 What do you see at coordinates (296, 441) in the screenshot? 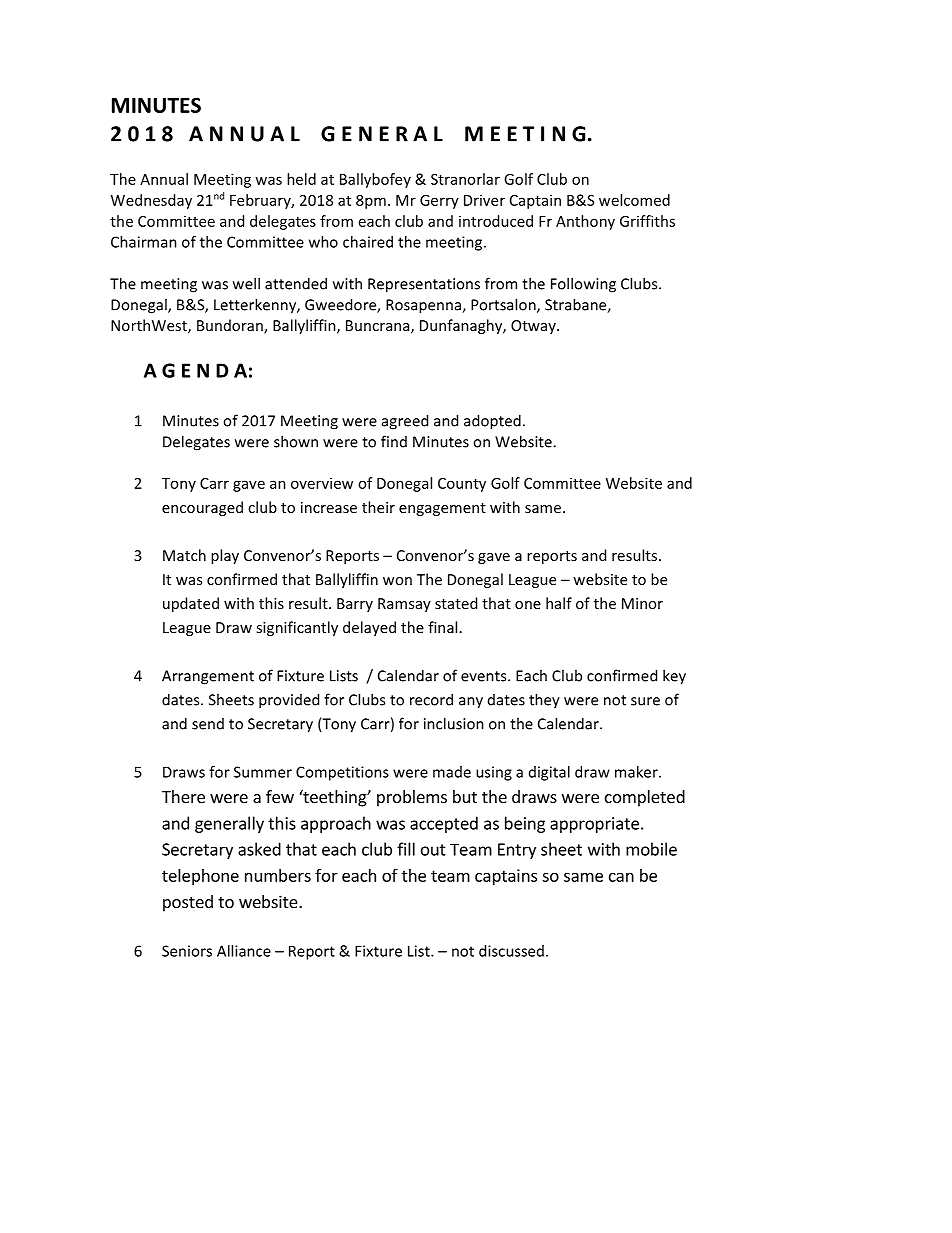
I see `shown` at bounding box center [296, 441].
